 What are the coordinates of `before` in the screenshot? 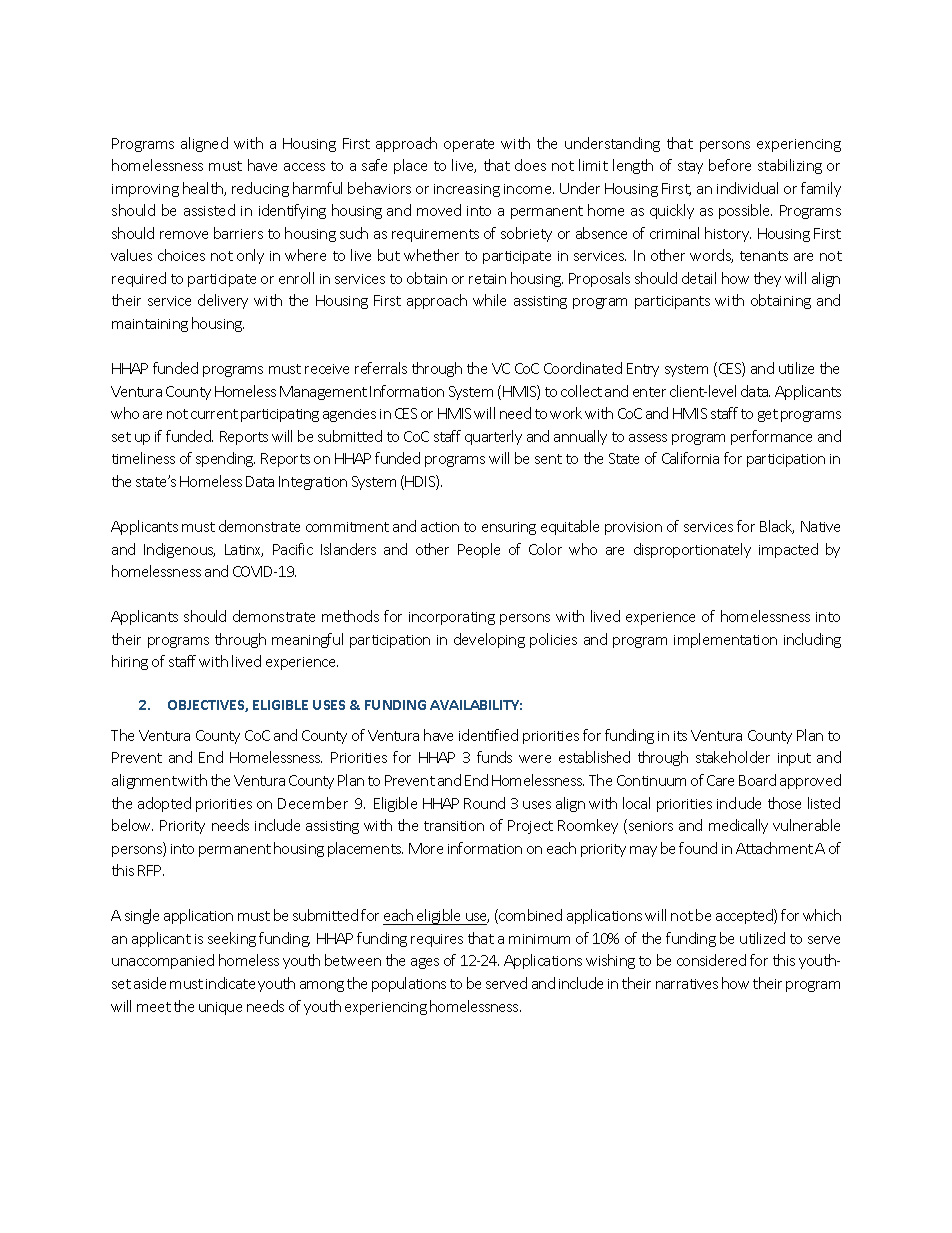 It's located at (730, 165).
